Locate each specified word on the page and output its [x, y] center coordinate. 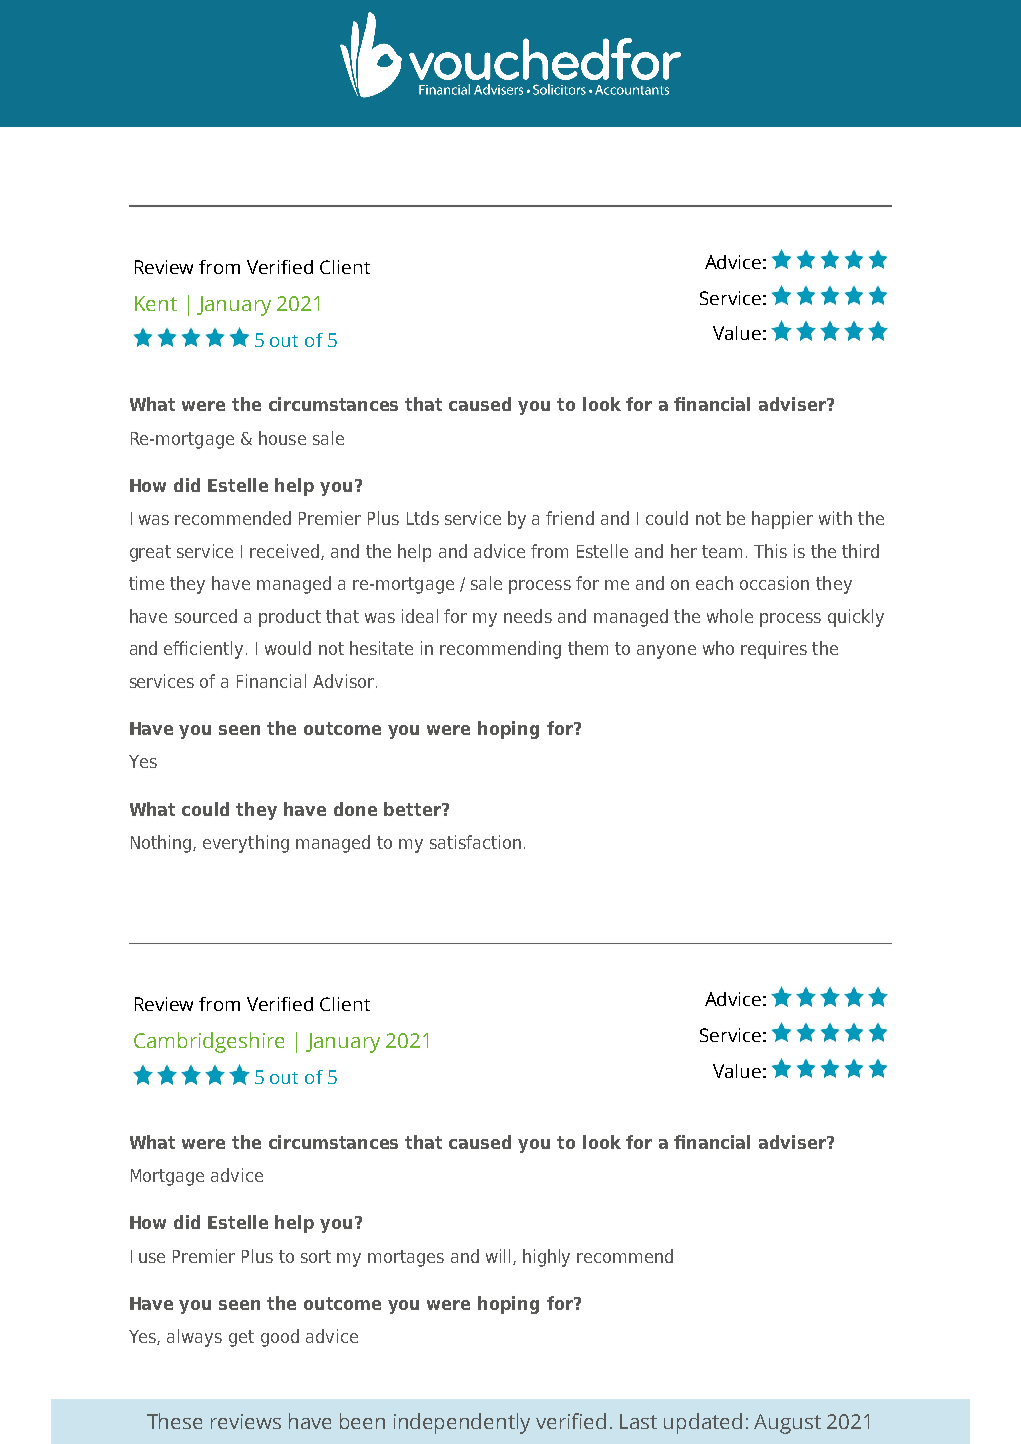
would [288, 648]
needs [528, 616]
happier [782, 520]
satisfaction [475, 842]
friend [570, 518]
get [241, 1338]
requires [774, 650]
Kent [156, 303]
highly [546, 1258]
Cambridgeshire [209, 1042]
